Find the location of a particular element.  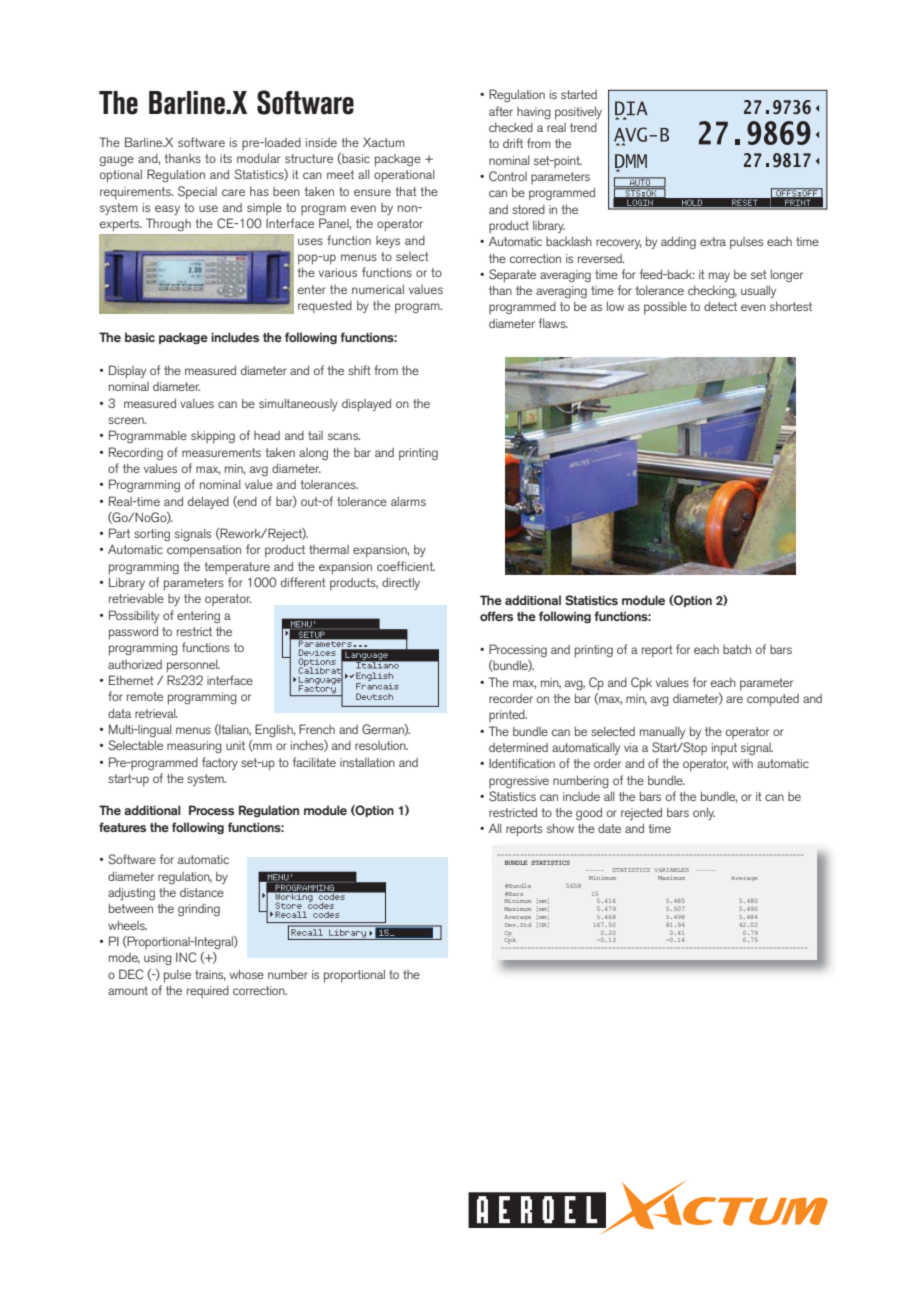

its is located at coordinates (226, 158).
